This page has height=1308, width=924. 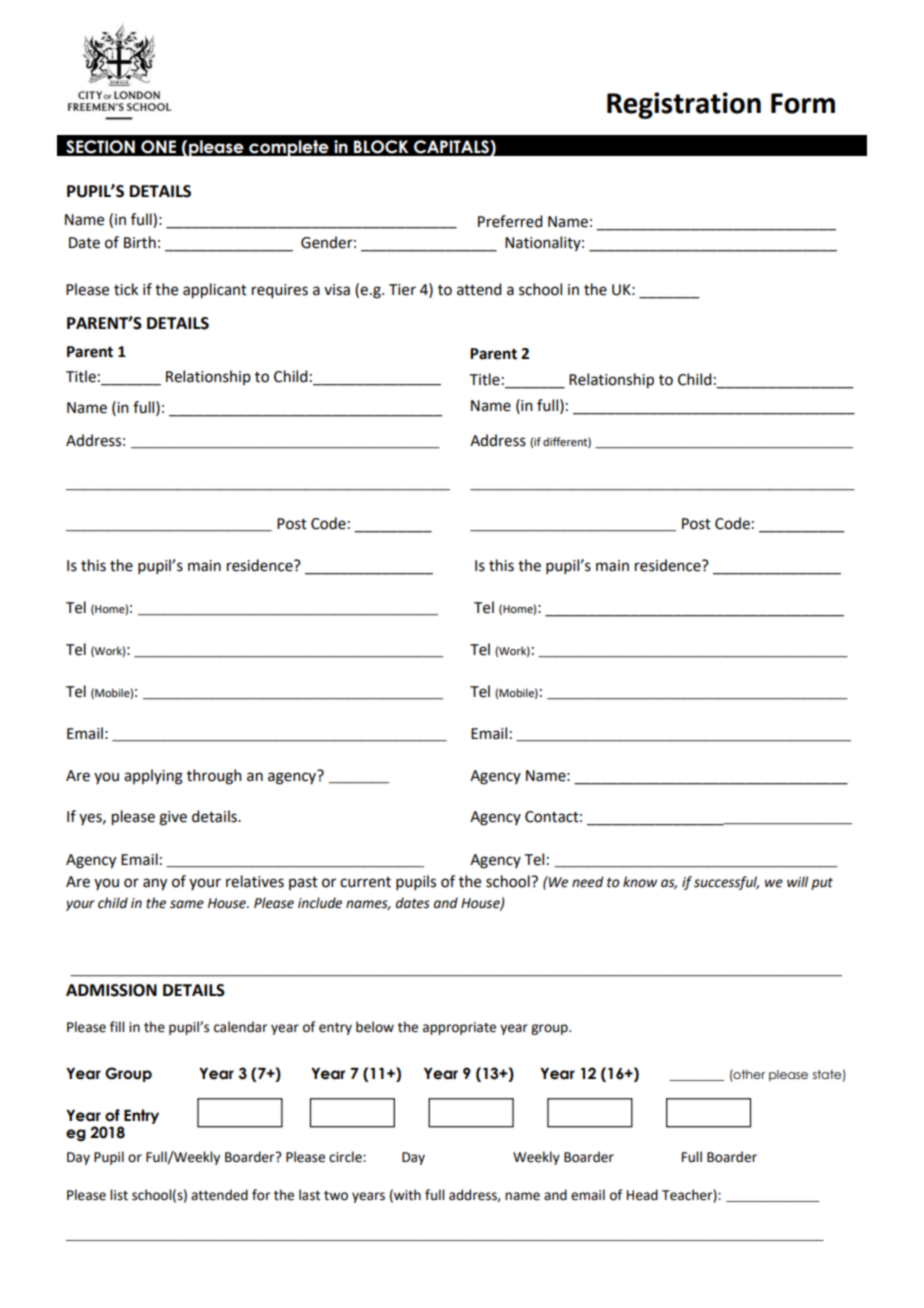 I want to click on BLOCK, so click(x=381, y=147).
